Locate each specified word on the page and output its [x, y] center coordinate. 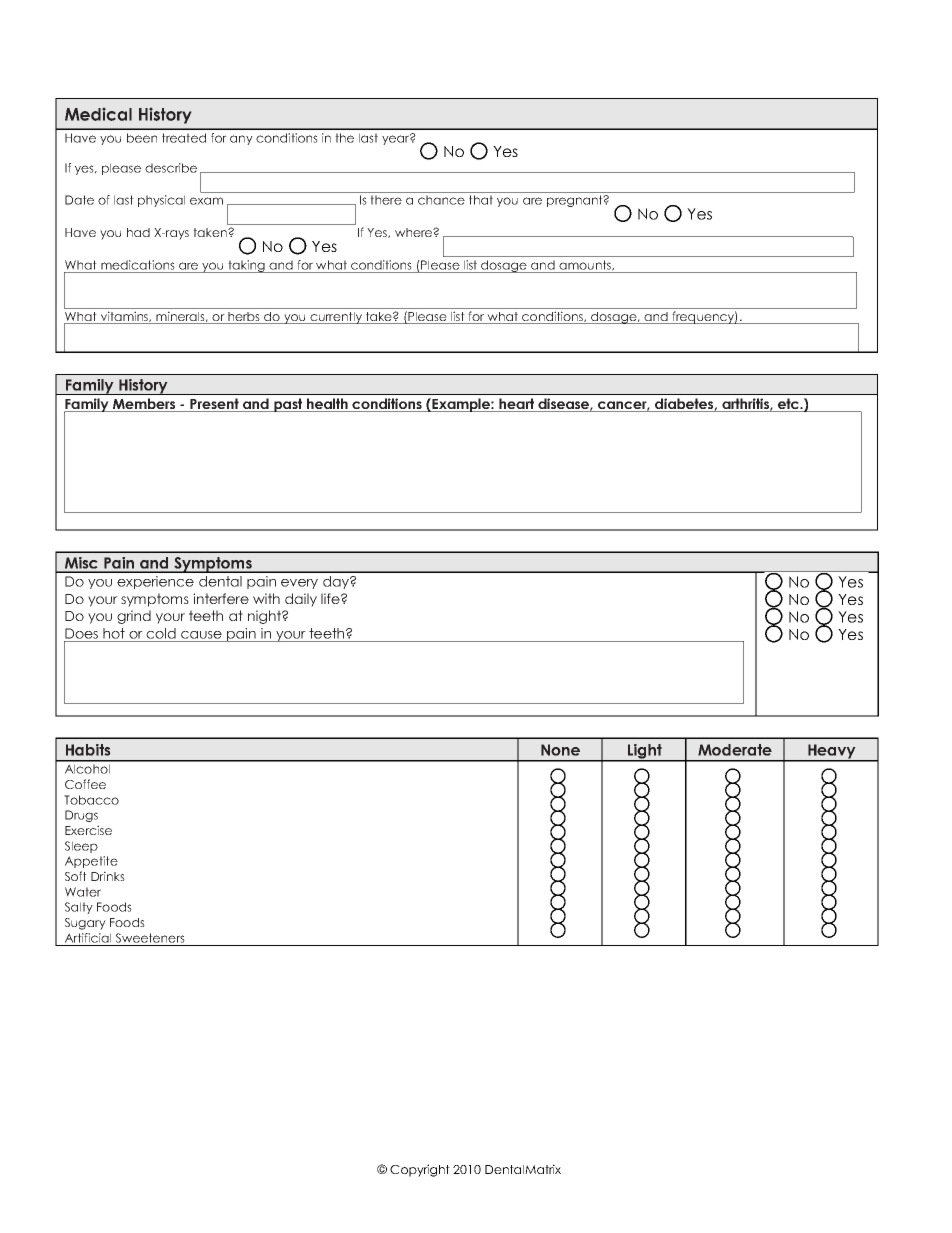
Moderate [735, 750]
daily [301, 600]
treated [184, 138]
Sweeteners [150, 938]
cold [161, 633]
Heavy [832, 752]
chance [441, 200]
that [481, 200]
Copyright [420, 1170]
